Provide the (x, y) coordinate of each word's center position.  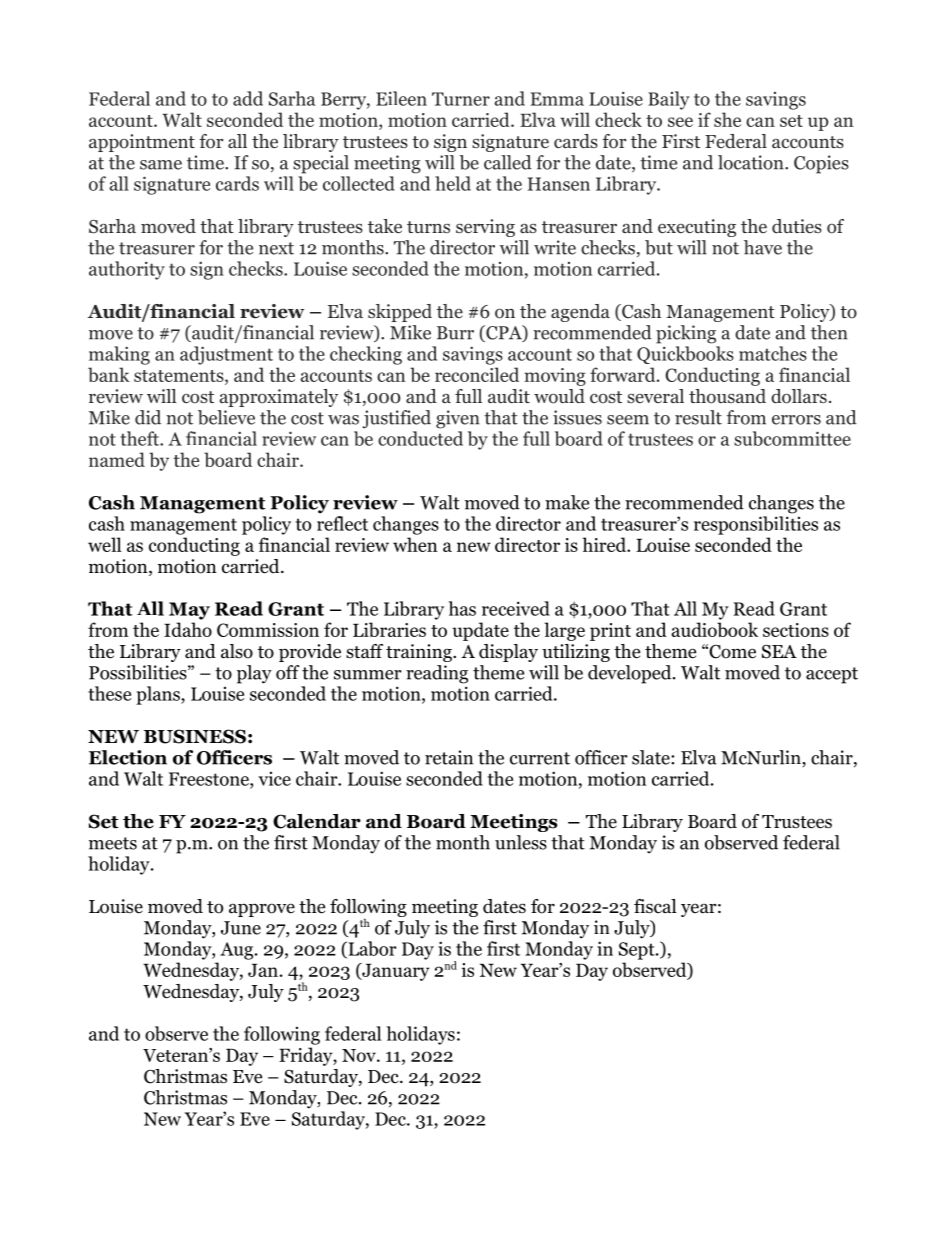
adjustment (226, 355)
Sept (638, 951)
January (395, 972)
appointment (142, 143)
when (415, 544)
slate (652, 757)
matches (773, 353)
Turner (461, 99)
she (727, 119)
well (105, 544)
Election (128, 757)
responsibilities (756, 525)
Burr (455, 333)
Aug (238, 951)
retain (449, 757)
